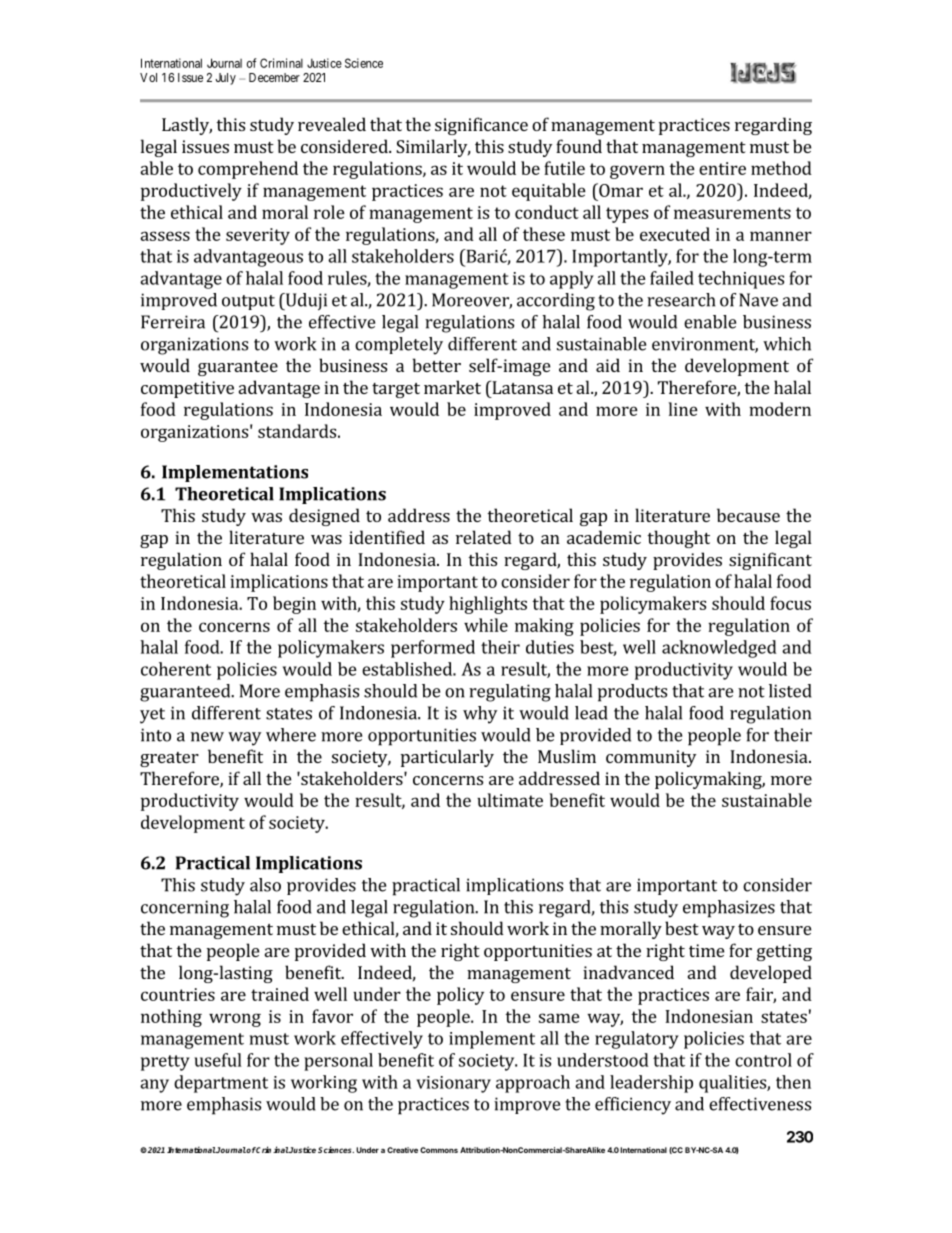 This image has width=952, height=1233. Describe the element at coordinates (481, 126) in the image. I see `significance` at that location.
